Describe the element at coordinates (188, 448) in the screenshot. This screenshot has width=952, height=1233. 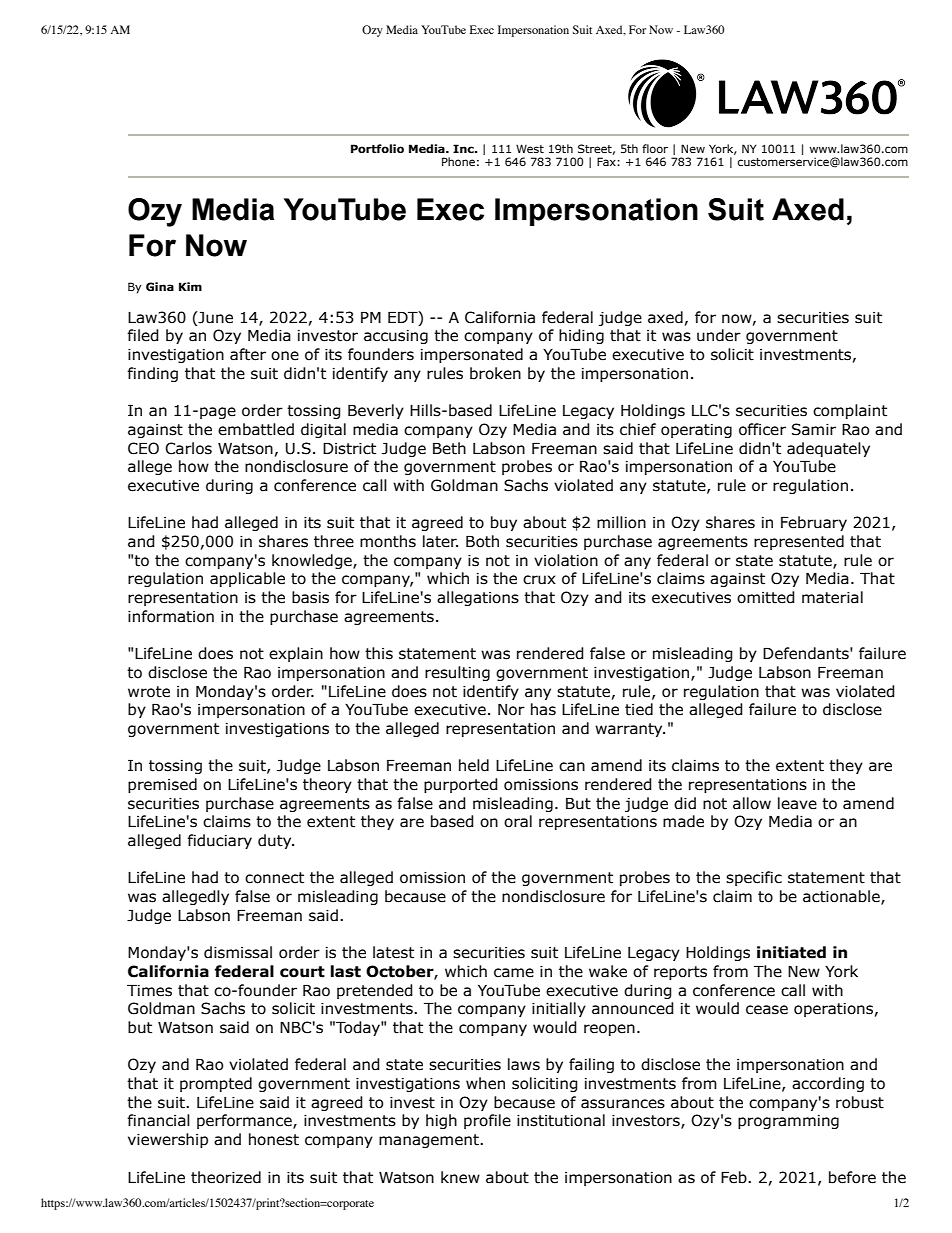
I see `Carlos` at that location.
